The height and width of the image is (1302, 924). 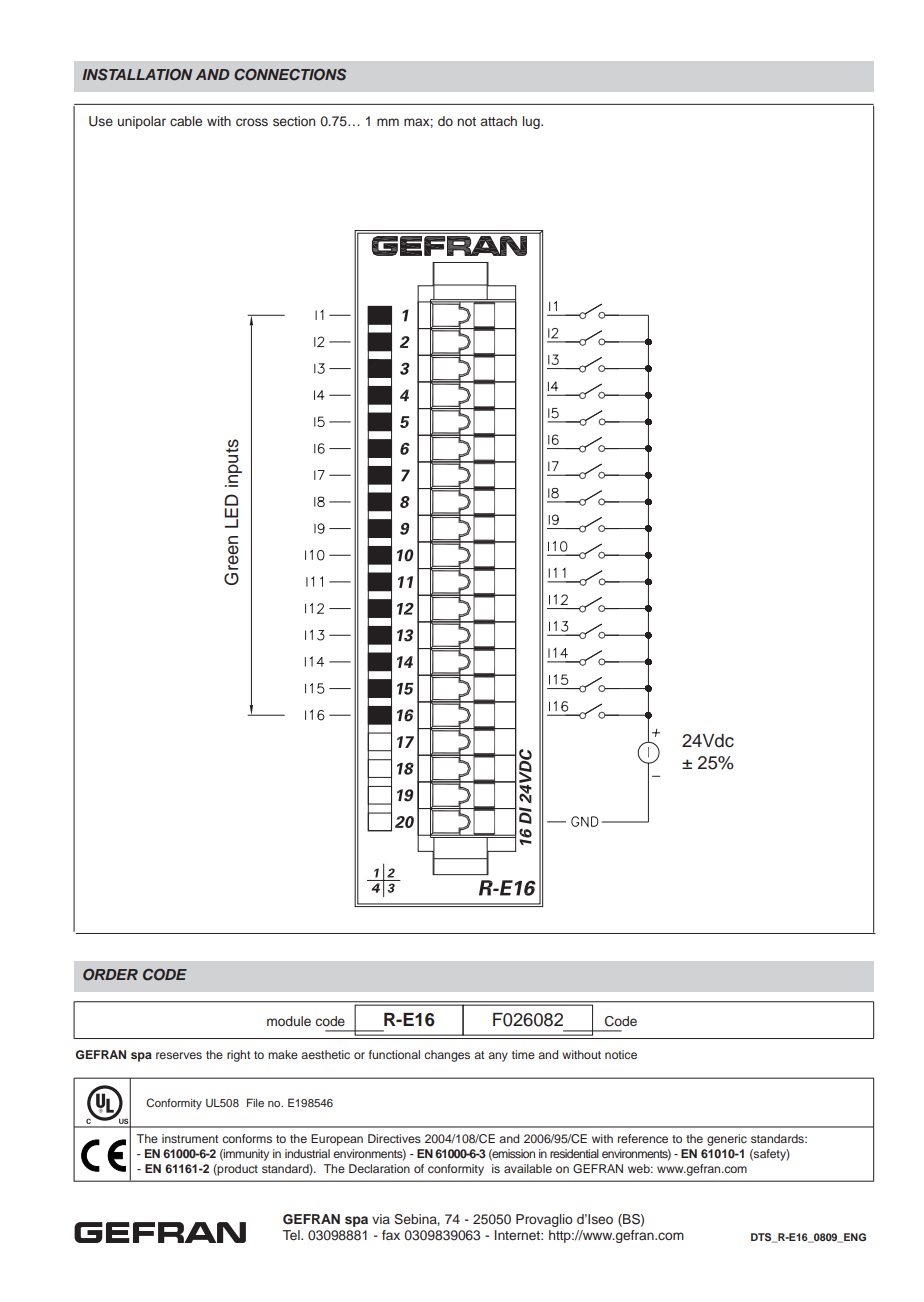 I want to click on section, so click(x=294, y=121).
